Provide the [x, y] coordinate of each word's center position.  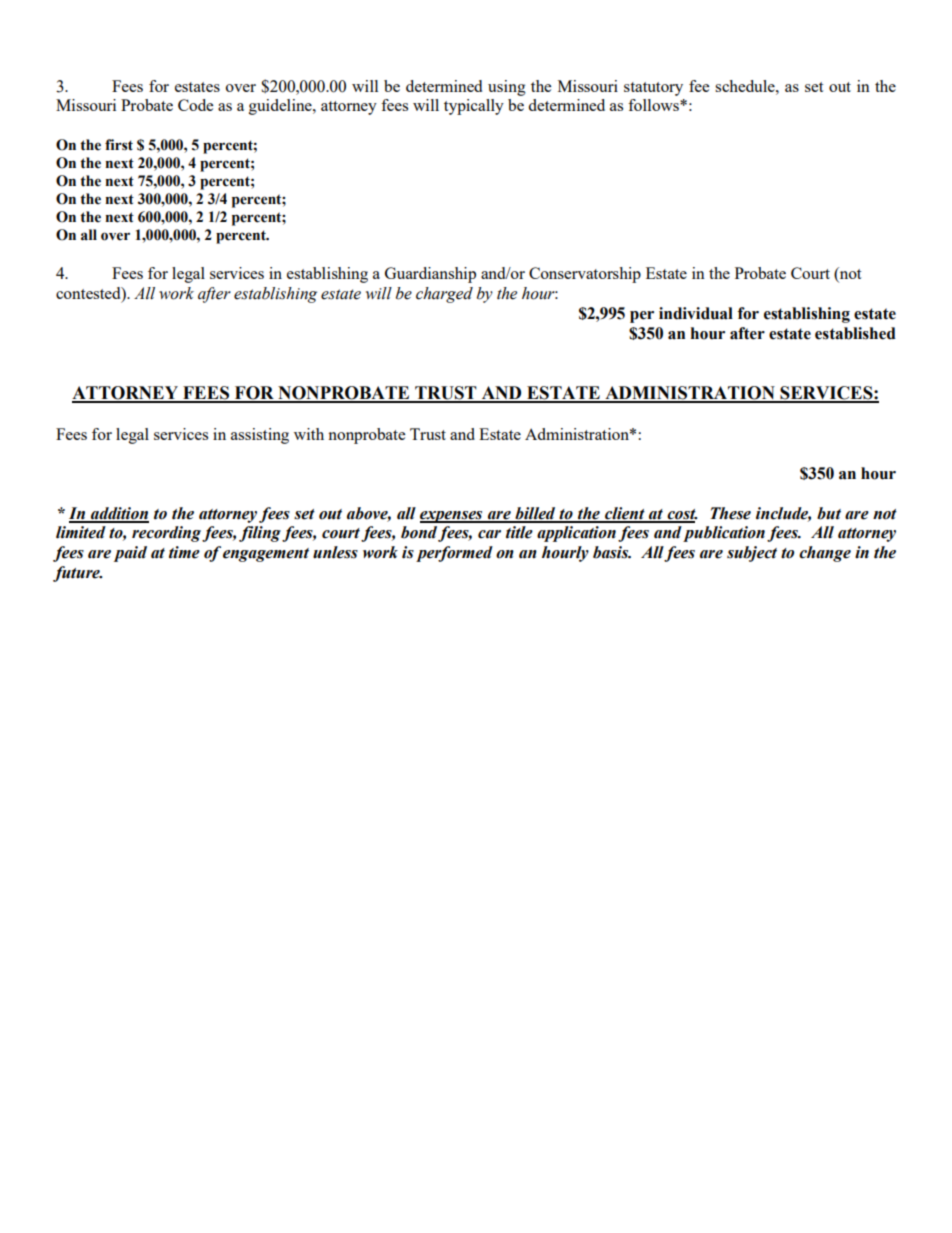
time [184, 552]
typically [474, 107]
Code [195, 105]
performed [454, 554]
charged [444, 295]
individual [696, 313]
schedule [746, 86]
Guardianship [430, 275]
